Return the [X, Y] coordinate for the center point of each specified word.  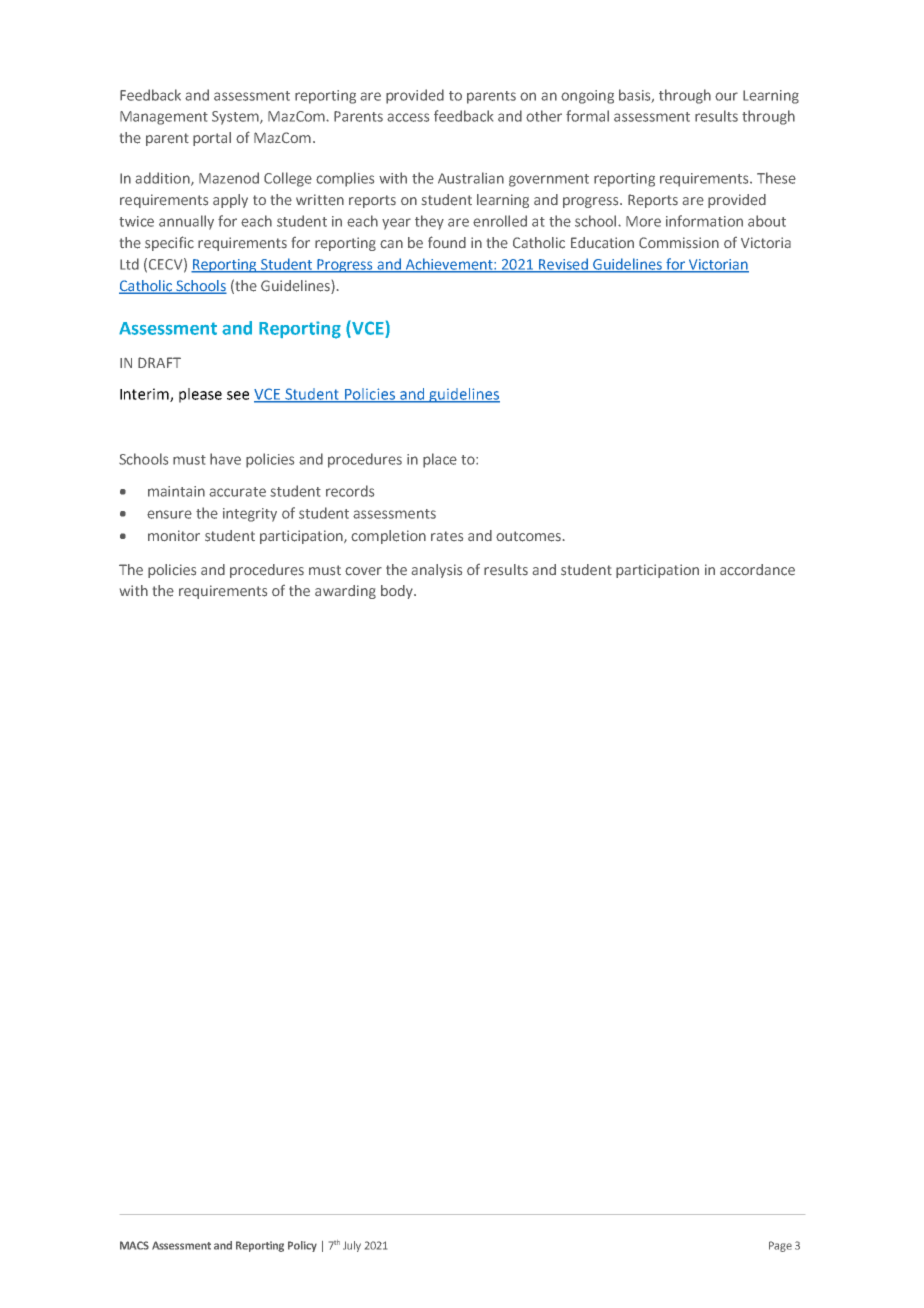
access [408, 117]
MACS [134, 1245]
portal [212, 139]
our [726, 96]
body [398, 592]
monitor [174, 535]
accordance [757, 570]
